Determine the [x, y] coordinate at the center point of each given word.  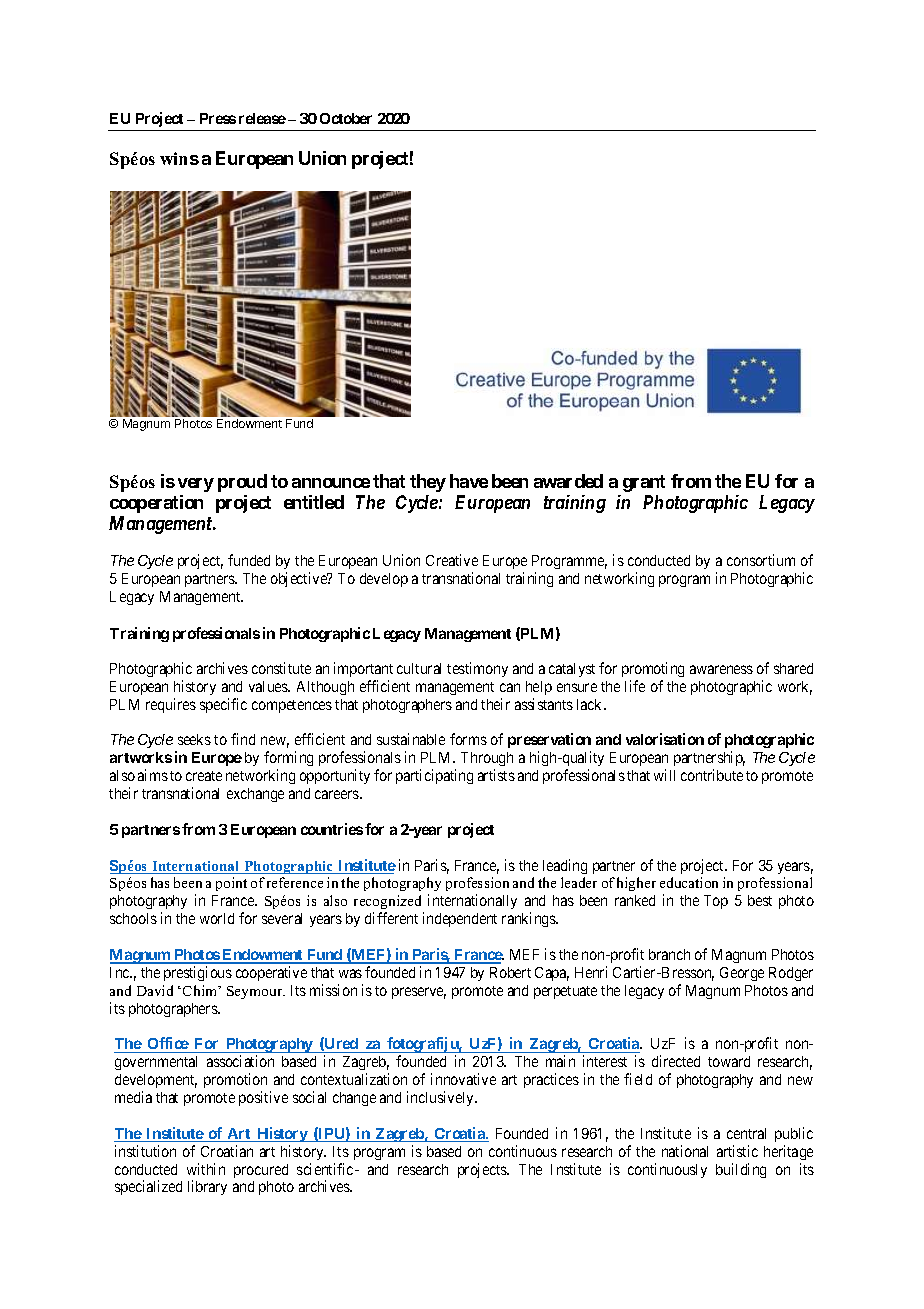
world [217, 918]
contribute [712, 775]
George [742, 974]
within [206, 1169]
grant [644, 483]
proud [242, 483]
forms [468, 739]
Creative [452, 560]
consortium [761, 560]
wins [179, 158]
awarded [568, 481]
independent [460, 919]
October [346, 118]
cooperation [156, 504]
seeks [194, 739]
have [469, 481]
